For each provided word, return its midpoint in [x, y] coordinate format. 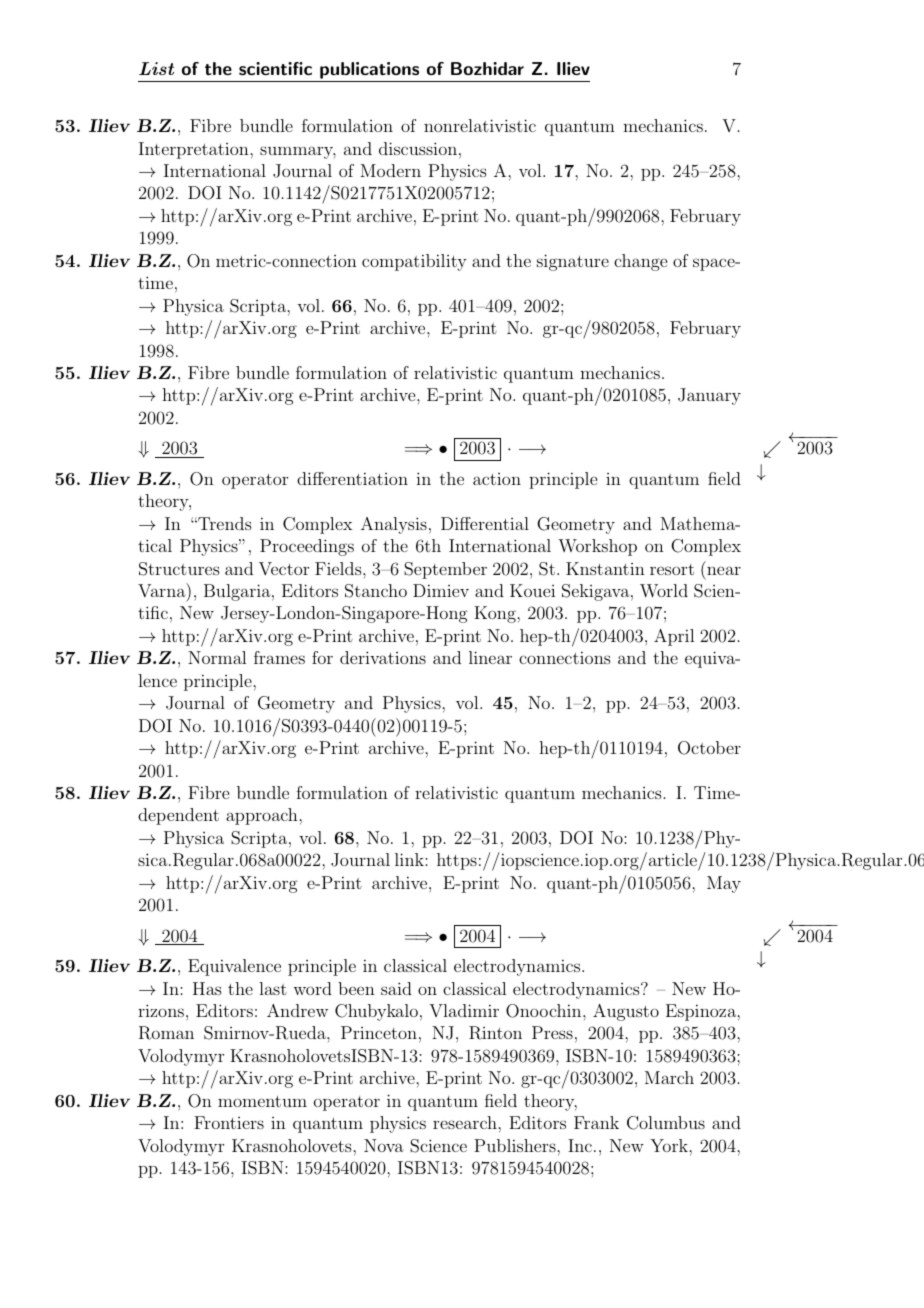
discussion [418, 148]
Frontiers [229, 1122]
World [664, 591]
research [466, 1122]
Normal [217, 657]
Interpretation [195, 150]
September [445, 570]
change [640, 262]
